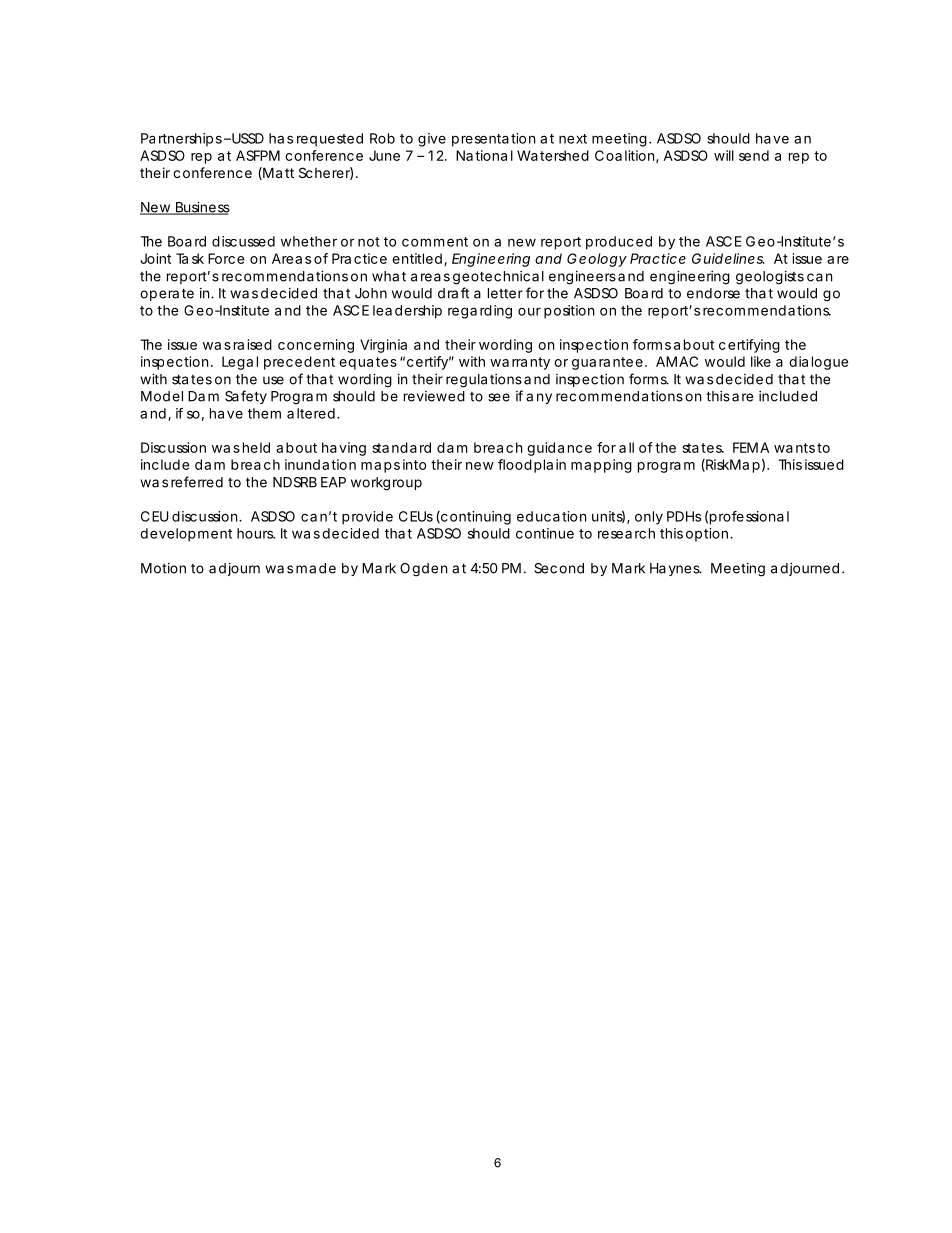  I want to click on will, so click(724, 155).
